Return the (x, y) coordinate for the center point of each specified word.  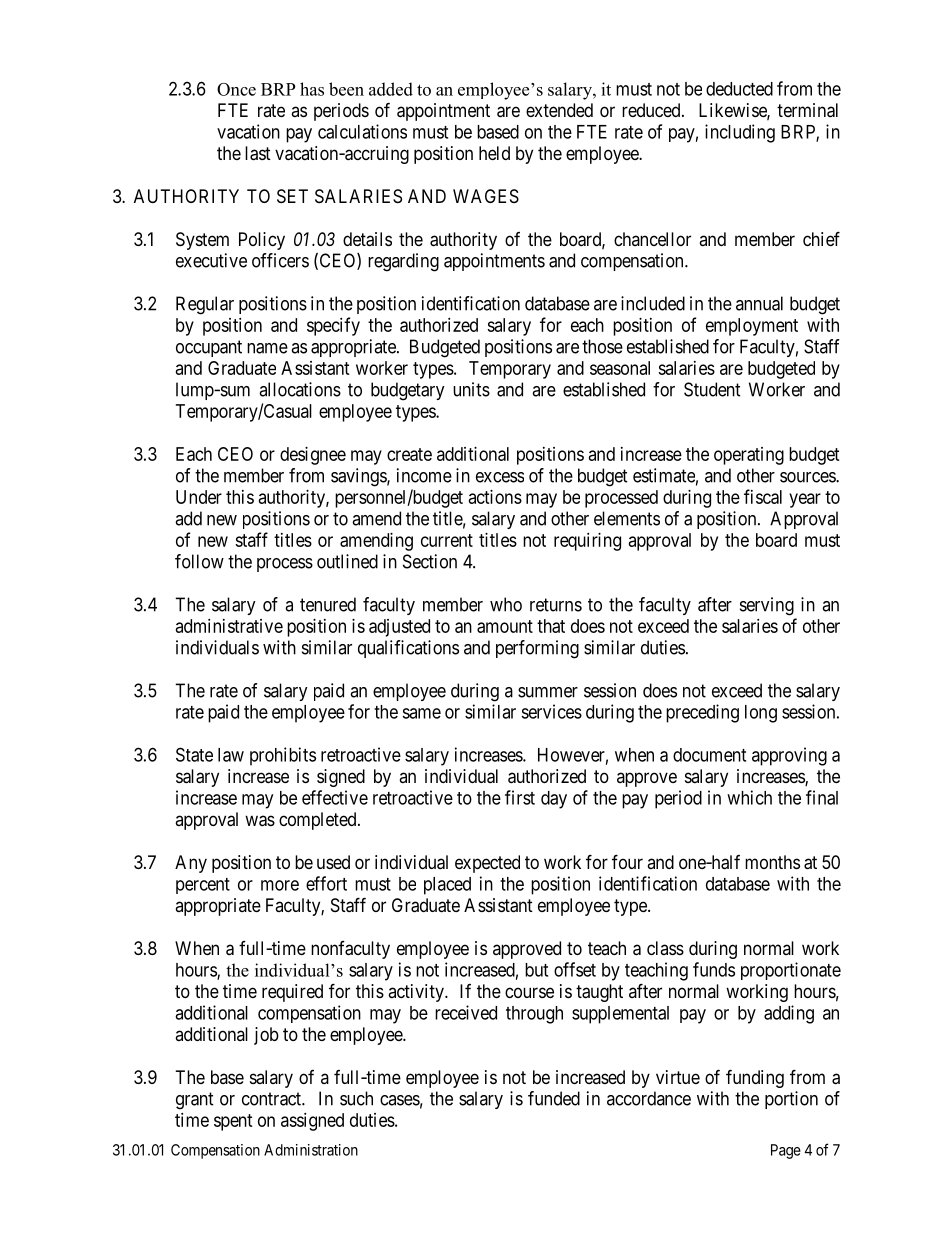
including (740, 133)
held (494, 153)
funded (554, 1098)
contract (272, 1099)
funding (755, 1078)
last (258, 153)
